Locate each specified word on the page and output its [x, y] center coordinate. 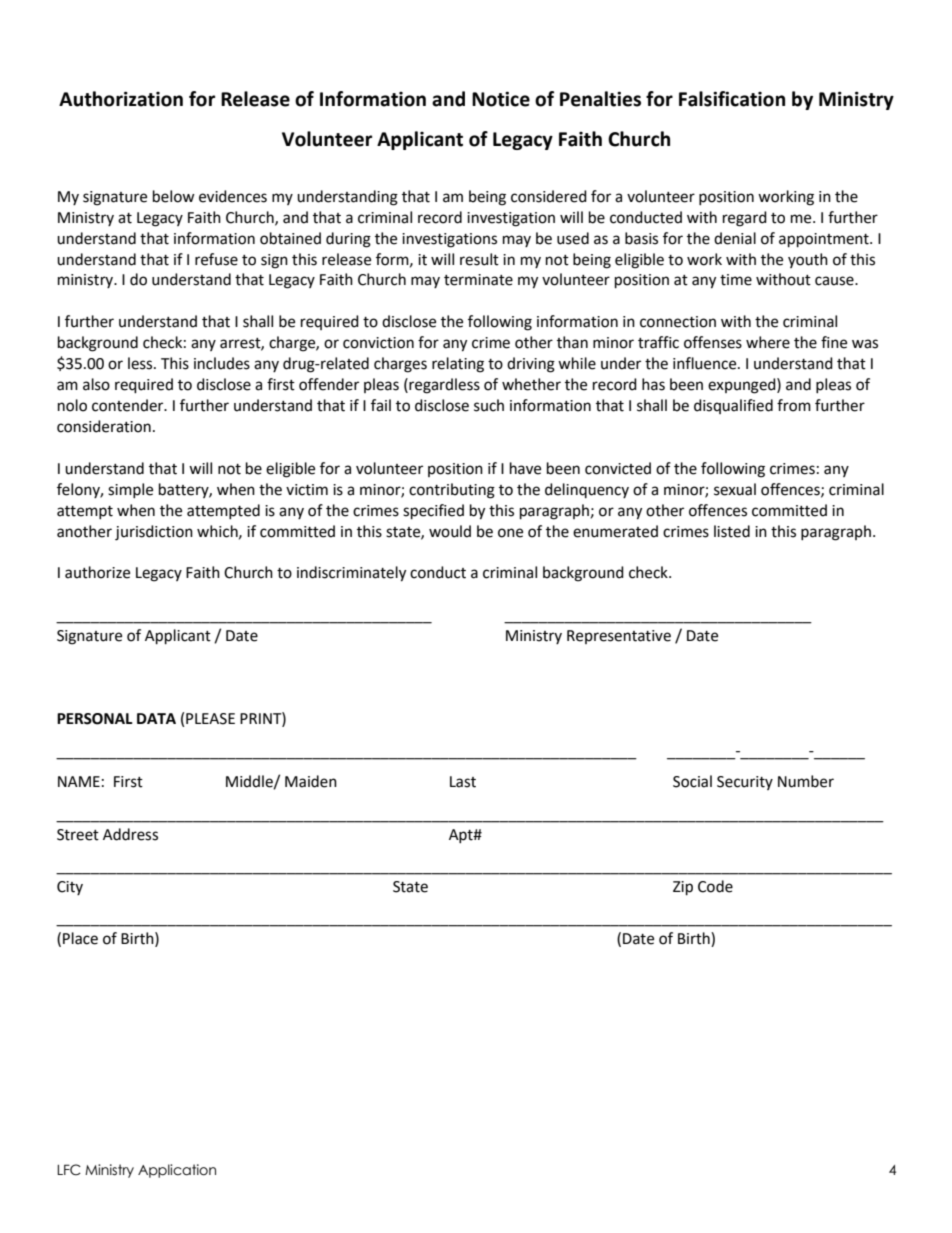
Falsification [732, 99]
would [450, 531]
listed [732, 531]
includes [222, 363]
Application [177, 1171]
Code [715, 886]
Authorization [121, 99]
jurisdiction [154, 533]
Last [463, 782]
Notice [501, 99]
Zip [683, 888]
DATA [156, 718]
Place [80, 938]
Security [745, 783]
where [768, 342]
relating [458, 365]
